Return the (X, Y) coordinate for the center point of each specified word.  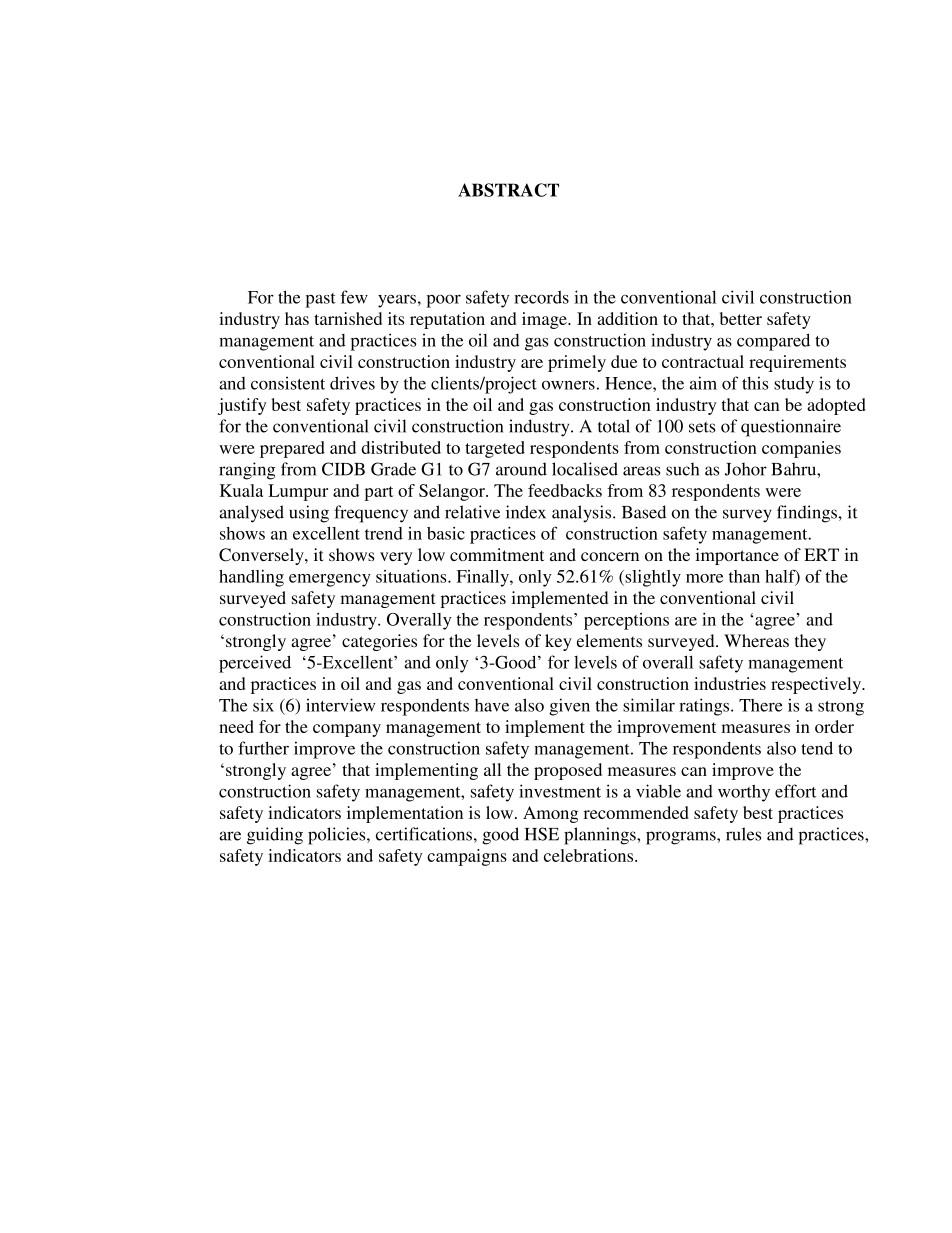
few (354, 297)
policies (338, 836)
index (526, 512)
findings (807, 514)
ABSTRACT (508, 190)
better (741, 318)
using (309, 514)
